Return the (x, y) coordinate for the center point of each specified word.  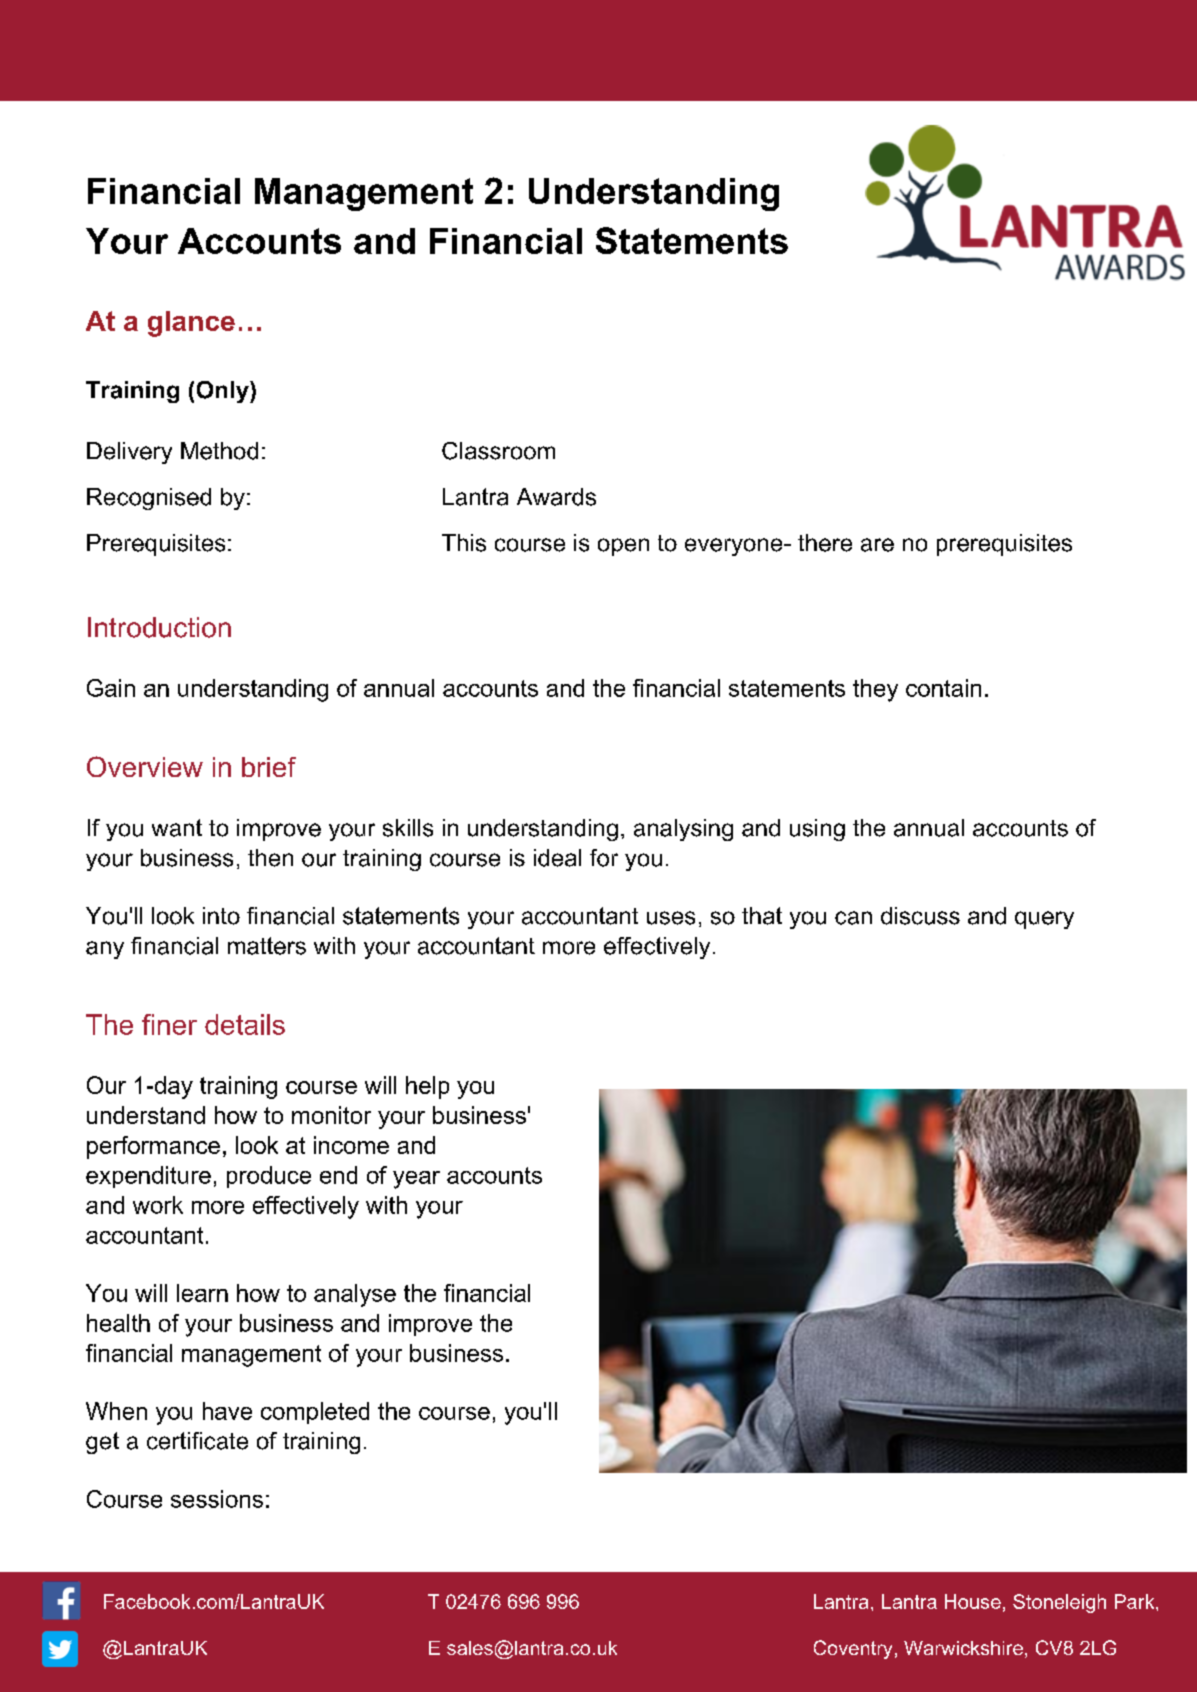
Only (224, 392)
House (973, 1601)
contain (943, 688)
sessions (217, 1499)
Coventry (853, 1649)
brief (269, 767)
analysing (683, 830)
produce (269, 1177)
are (877, 545)
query (1044, 920)
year (416, 1180)
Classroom (498, 451)
